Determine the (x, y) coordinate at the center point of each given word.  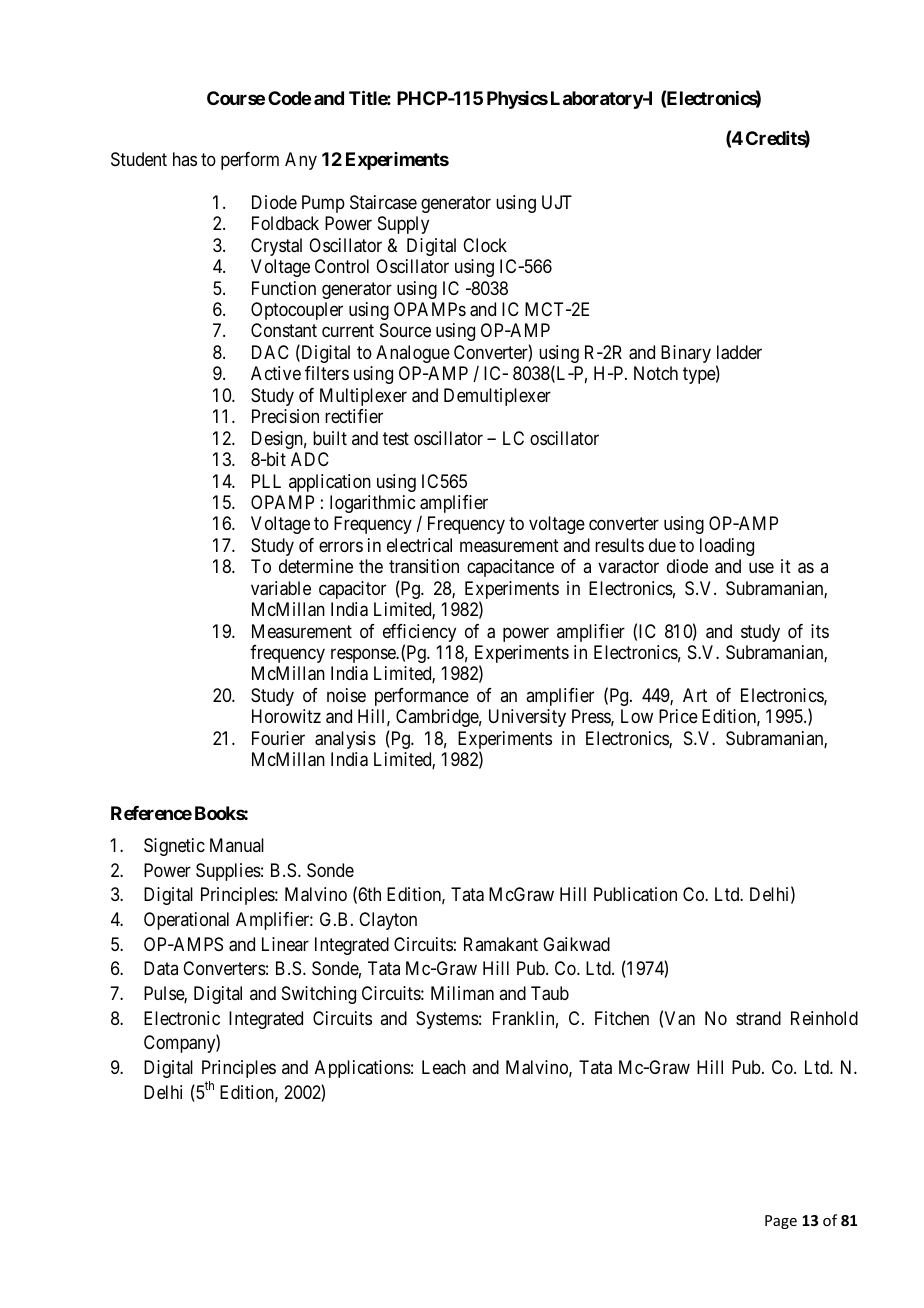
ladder (739, 352)
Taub (550, 993)
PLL (266, 481)
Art (695, 695)
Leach (444, 1067)
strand (758, 1018)
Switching (319, 995)
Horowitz (286, 716)
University (527, 718)
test (396, 438)
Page (781, 1222)
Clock (485, 245)
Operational (186, 921)
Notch (656, 373)
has (185, 159)
